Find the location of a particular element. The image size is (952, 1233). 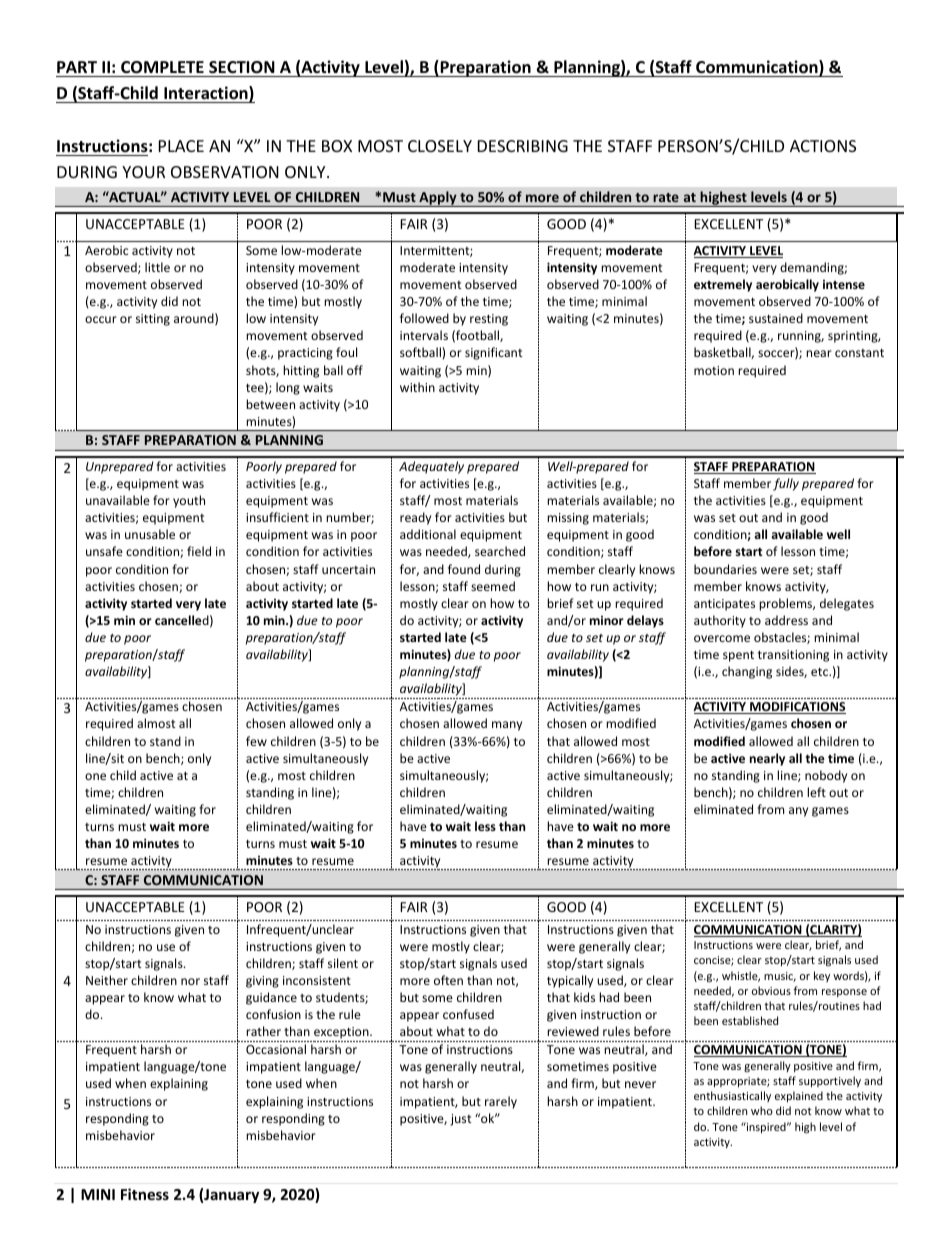

many is located at coordinates (507, 726).
